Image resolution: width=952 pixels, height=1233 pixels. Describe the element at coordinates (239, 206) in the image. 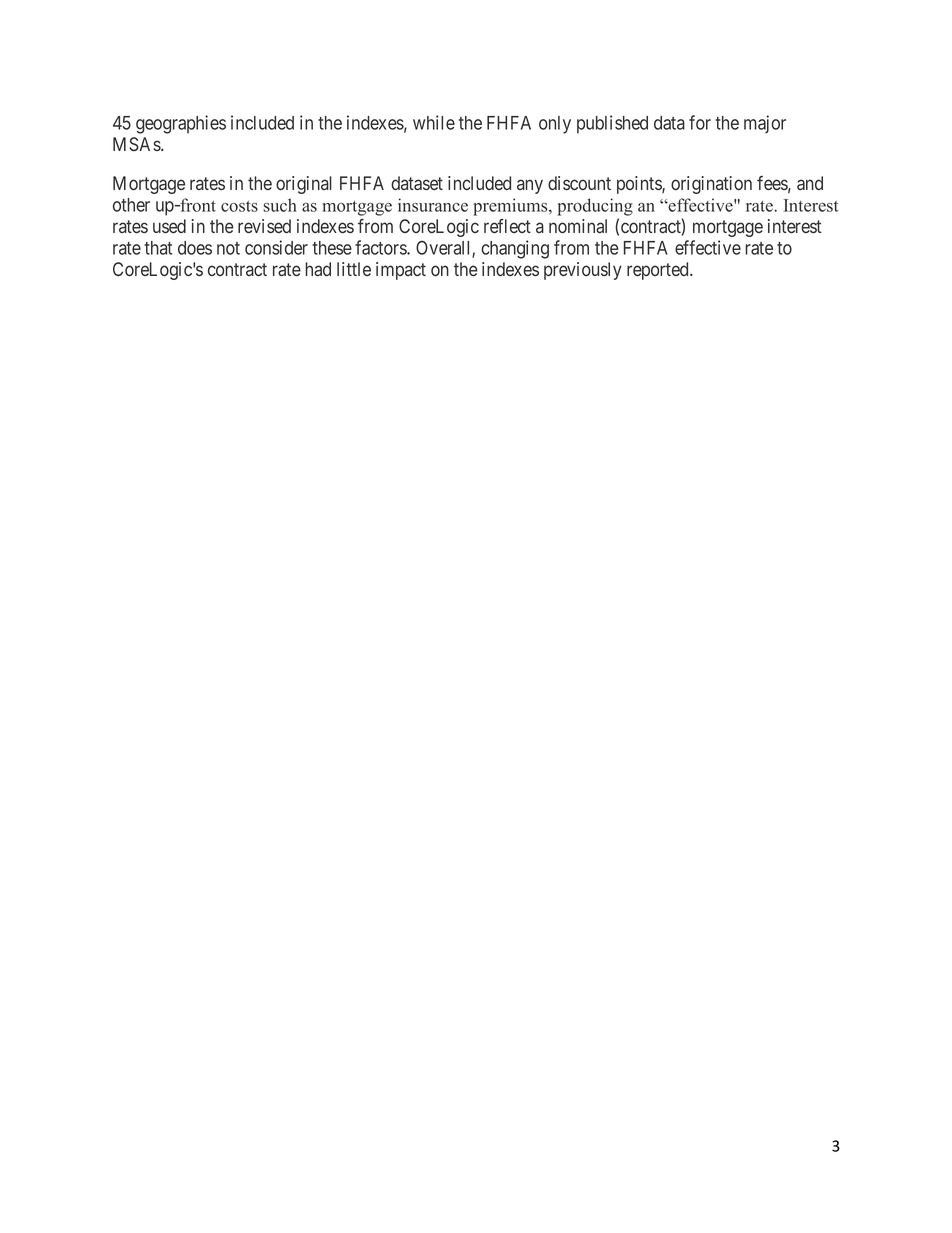

I see `costs` at that location.
